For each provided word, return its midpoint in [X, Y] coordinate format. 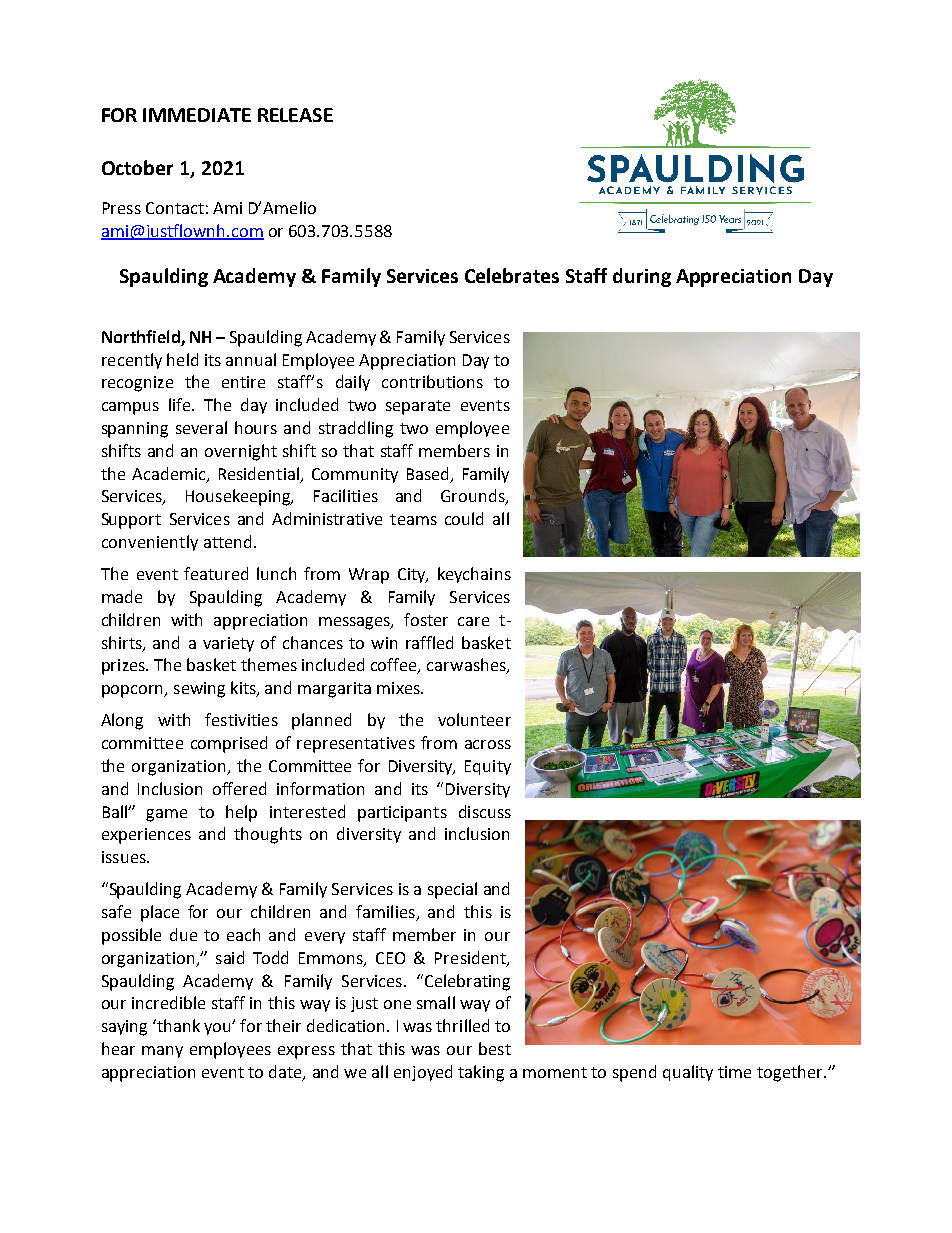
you [218, 1029]
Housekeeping [239, 497]
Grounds [474, 497]
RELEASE [295, 115]
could [464, 518]
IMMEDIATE [197, 115]
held [182, 359]
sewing [199, 690]
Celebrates [512, 275]
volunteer [474, 719]
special [452, 890]
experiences [146, 836]
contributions [432, 381]
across [488, 744]
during [642, 277]
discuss [485, 811]
